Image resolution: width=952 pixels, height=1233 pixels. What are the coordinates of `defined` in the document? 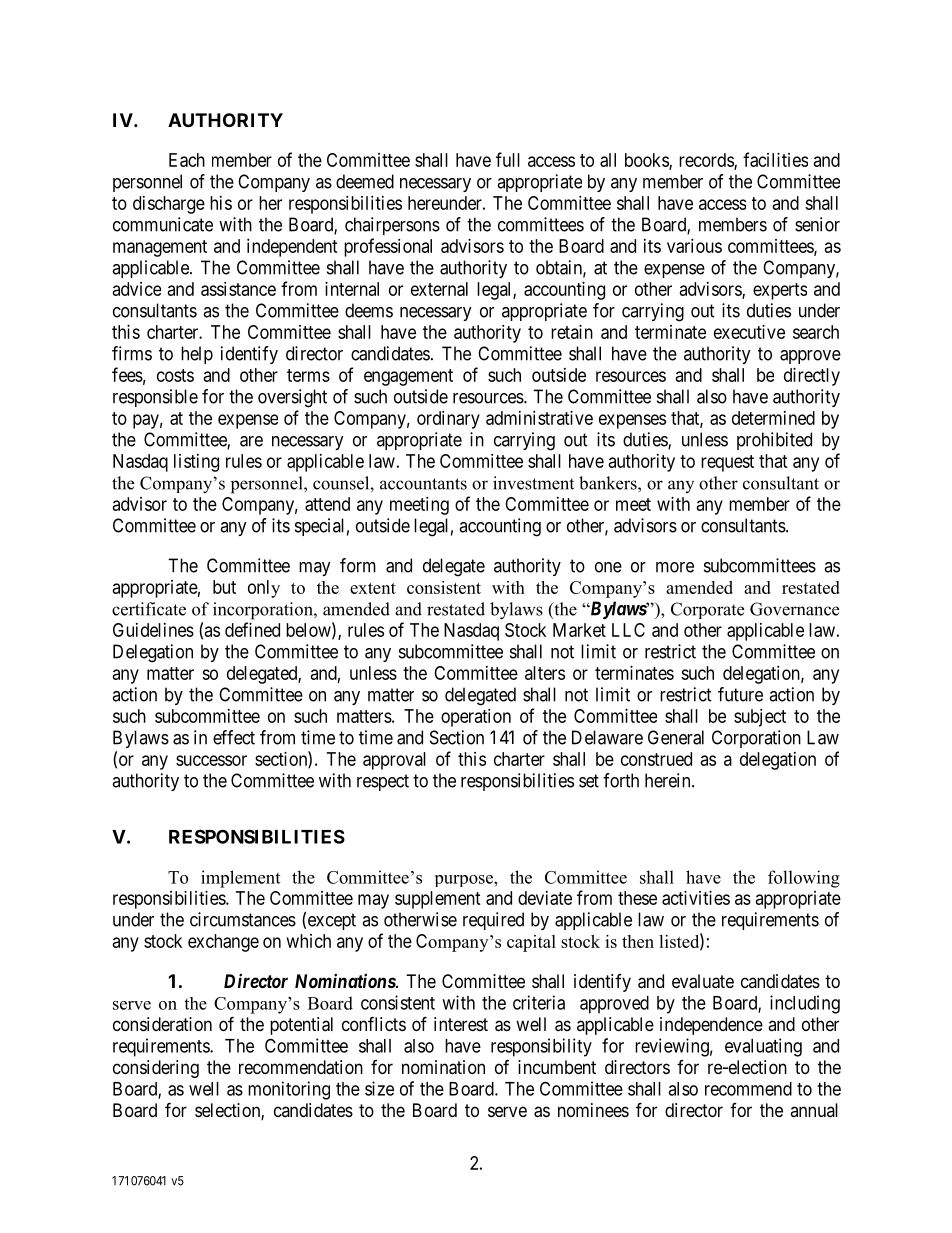 It's located at (252, 629).
